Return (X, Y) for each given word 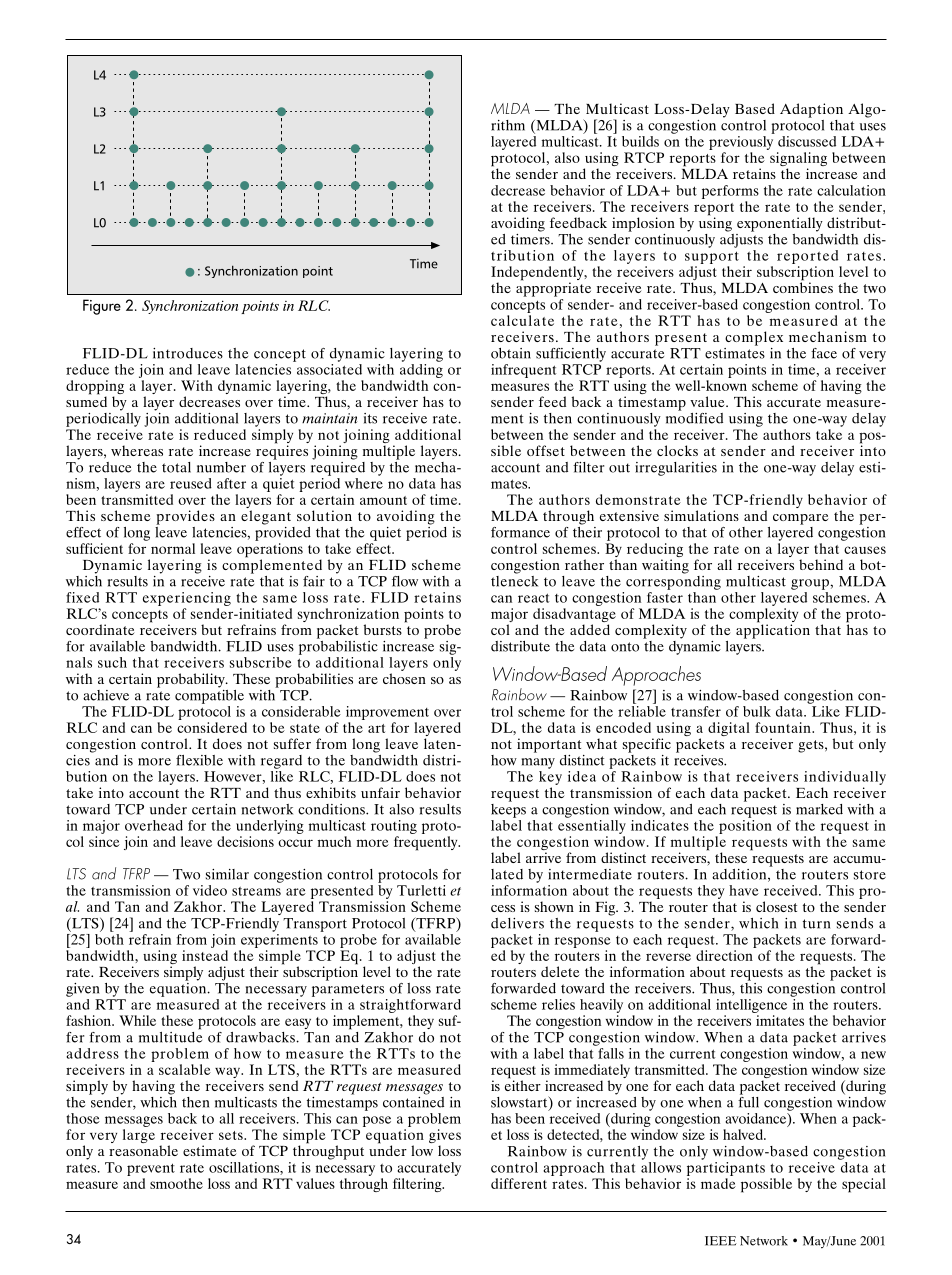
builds (640, 141)
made (718, 1183)
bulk (757, 711)
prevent (151, 1169)
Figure (102, 307)
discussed (807, 141)
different (519, 1183)
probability (192, 680)
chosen (404, 678)
